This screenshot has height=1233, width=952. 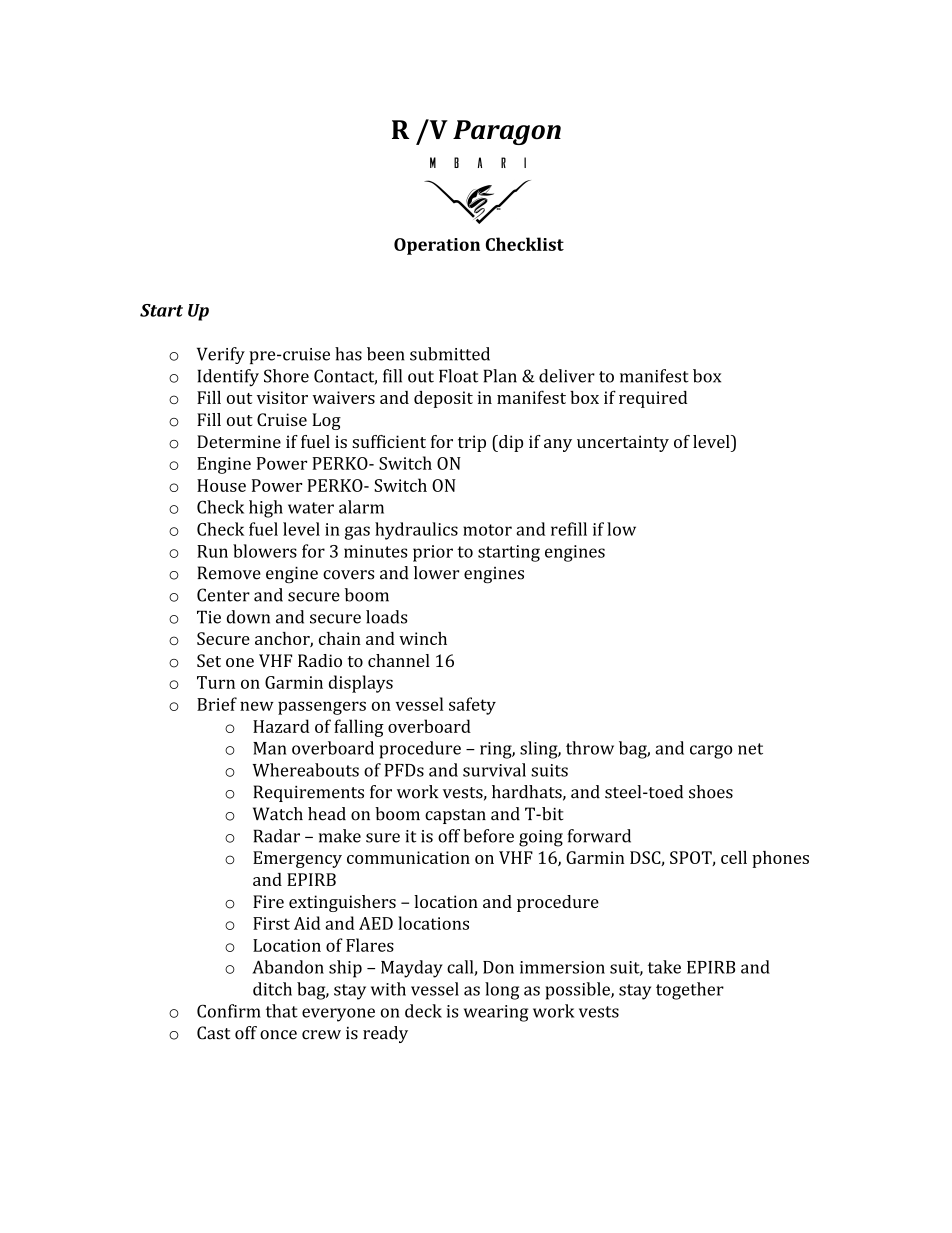 What do you see at coordinates (690, 991) in the screenshot?
I see `together` at bounding box center [690, 991].
